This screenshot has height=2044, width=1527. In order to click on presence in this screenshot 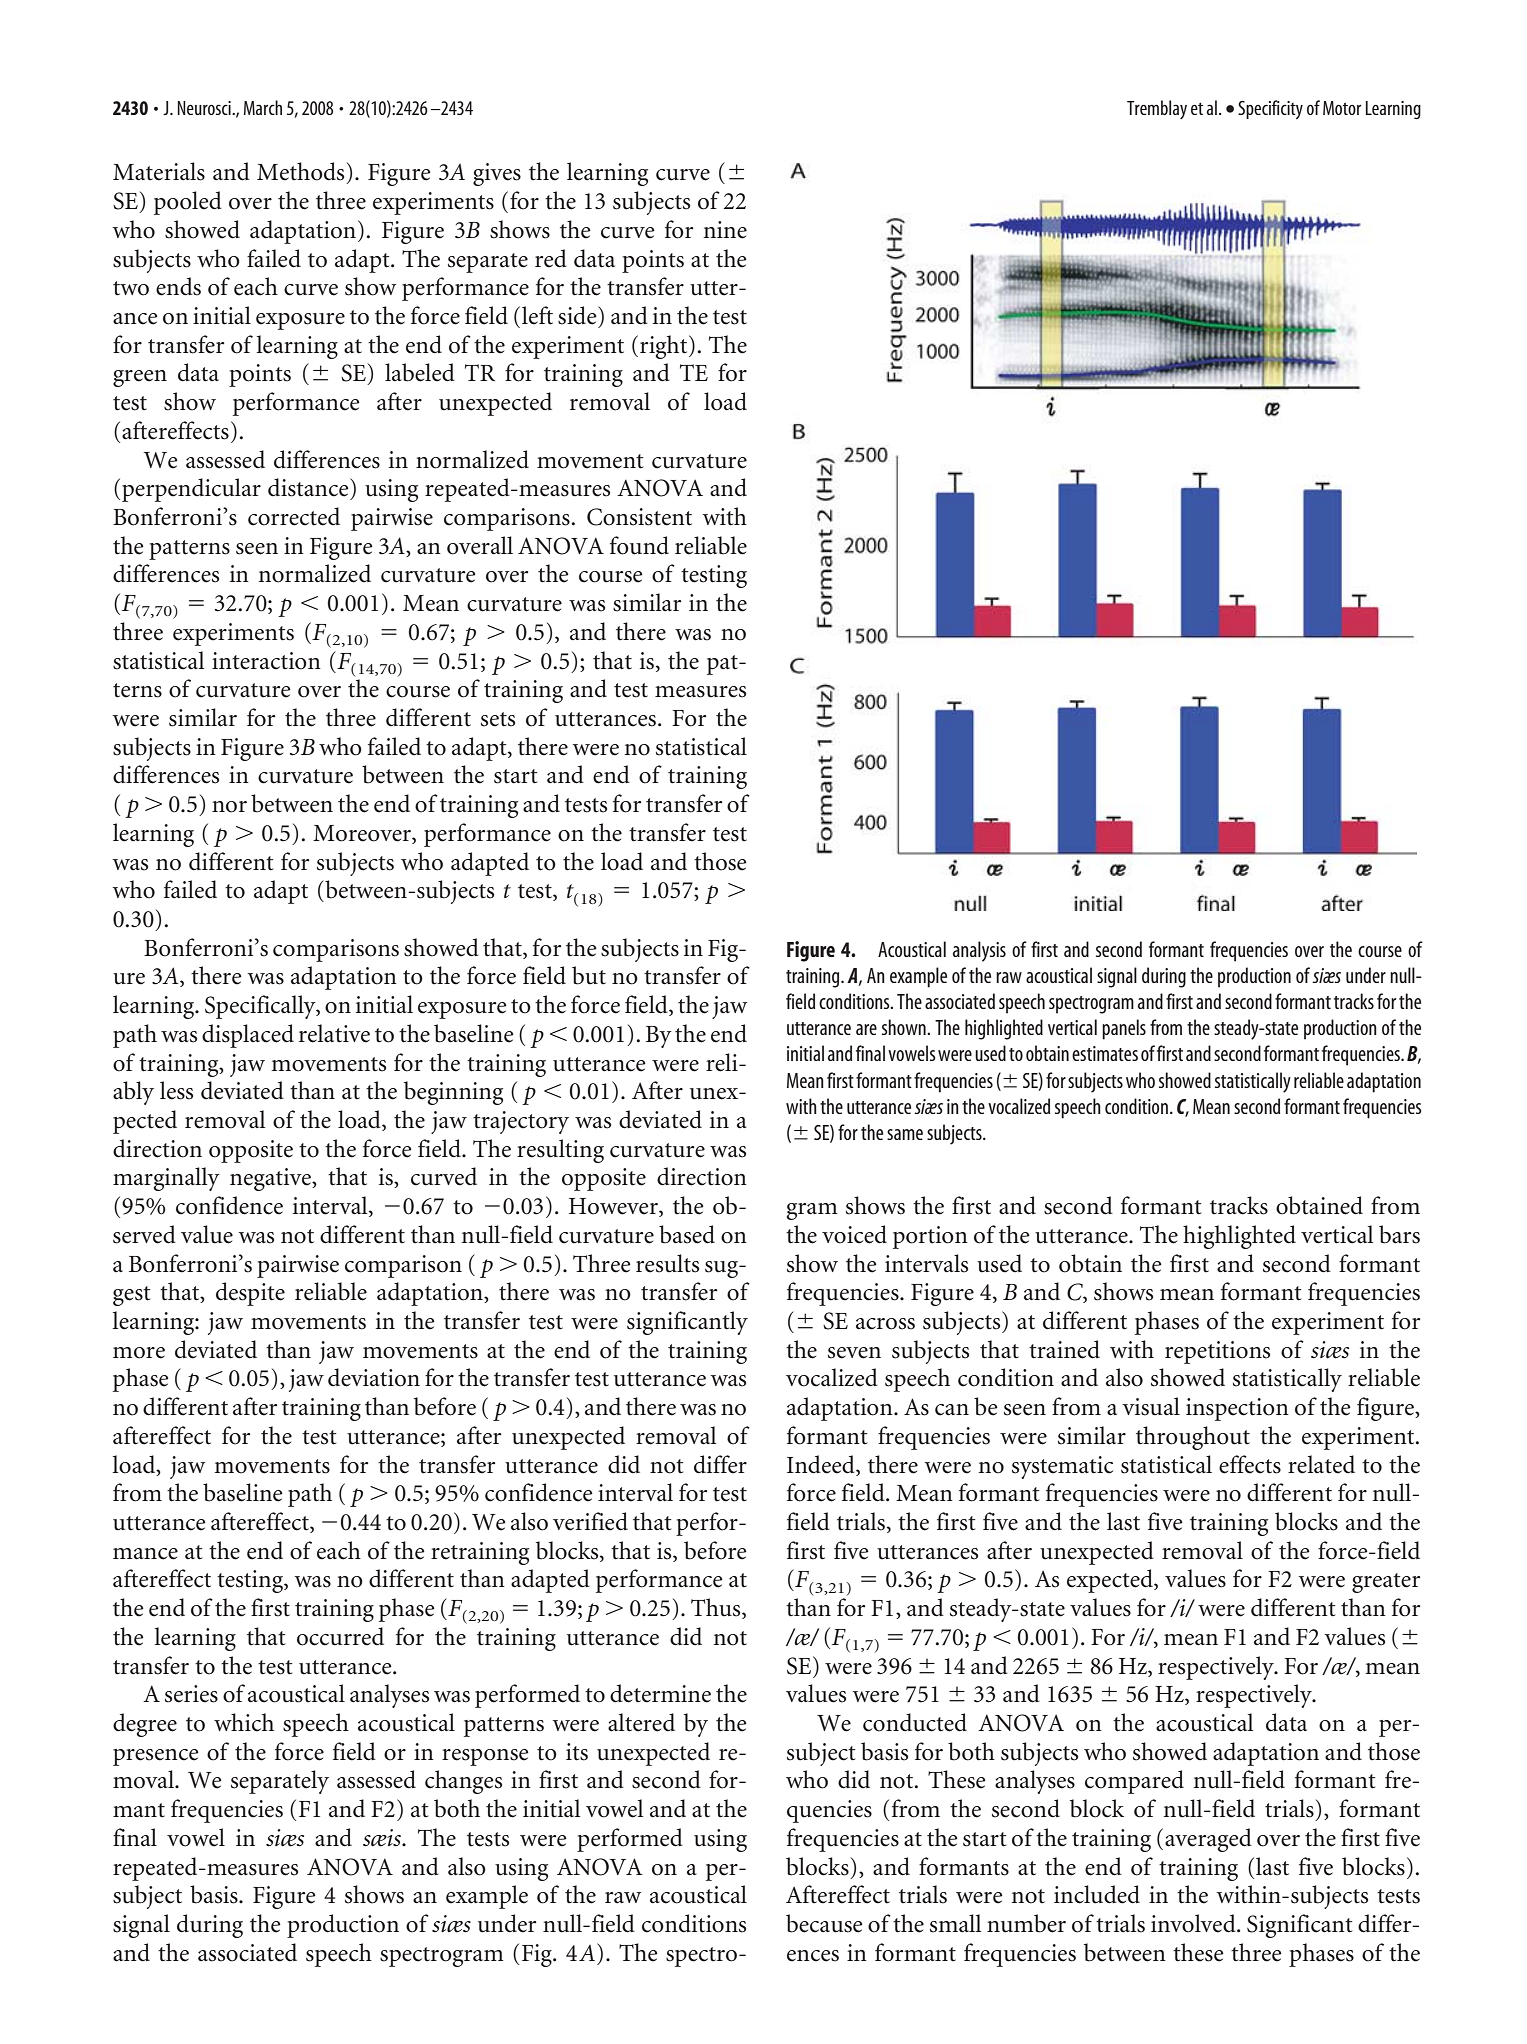, I will do `click(156, 1757)`.
